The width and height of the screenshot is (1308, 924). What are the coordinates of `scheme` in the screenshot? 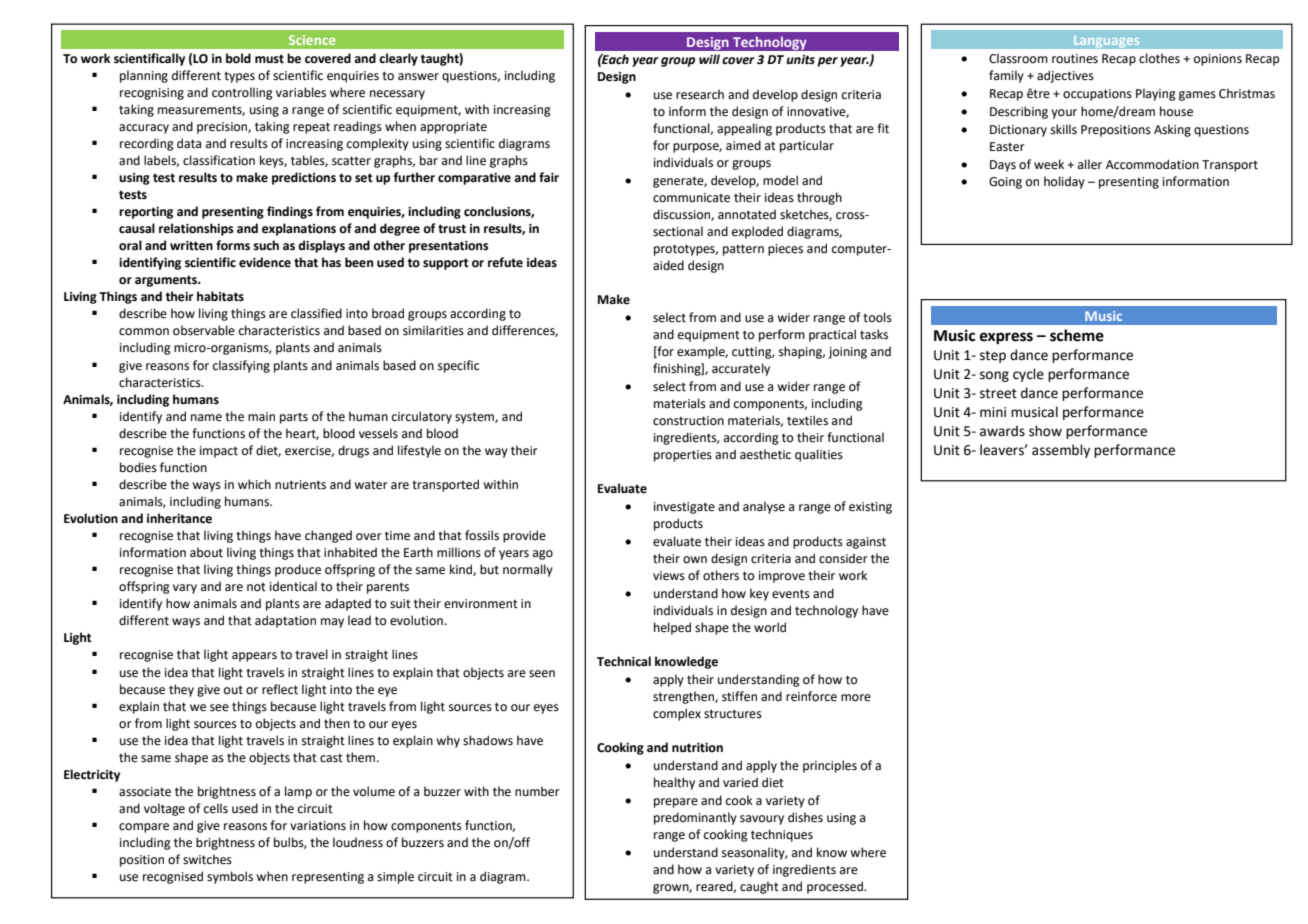 It's located at (1077, 335).
